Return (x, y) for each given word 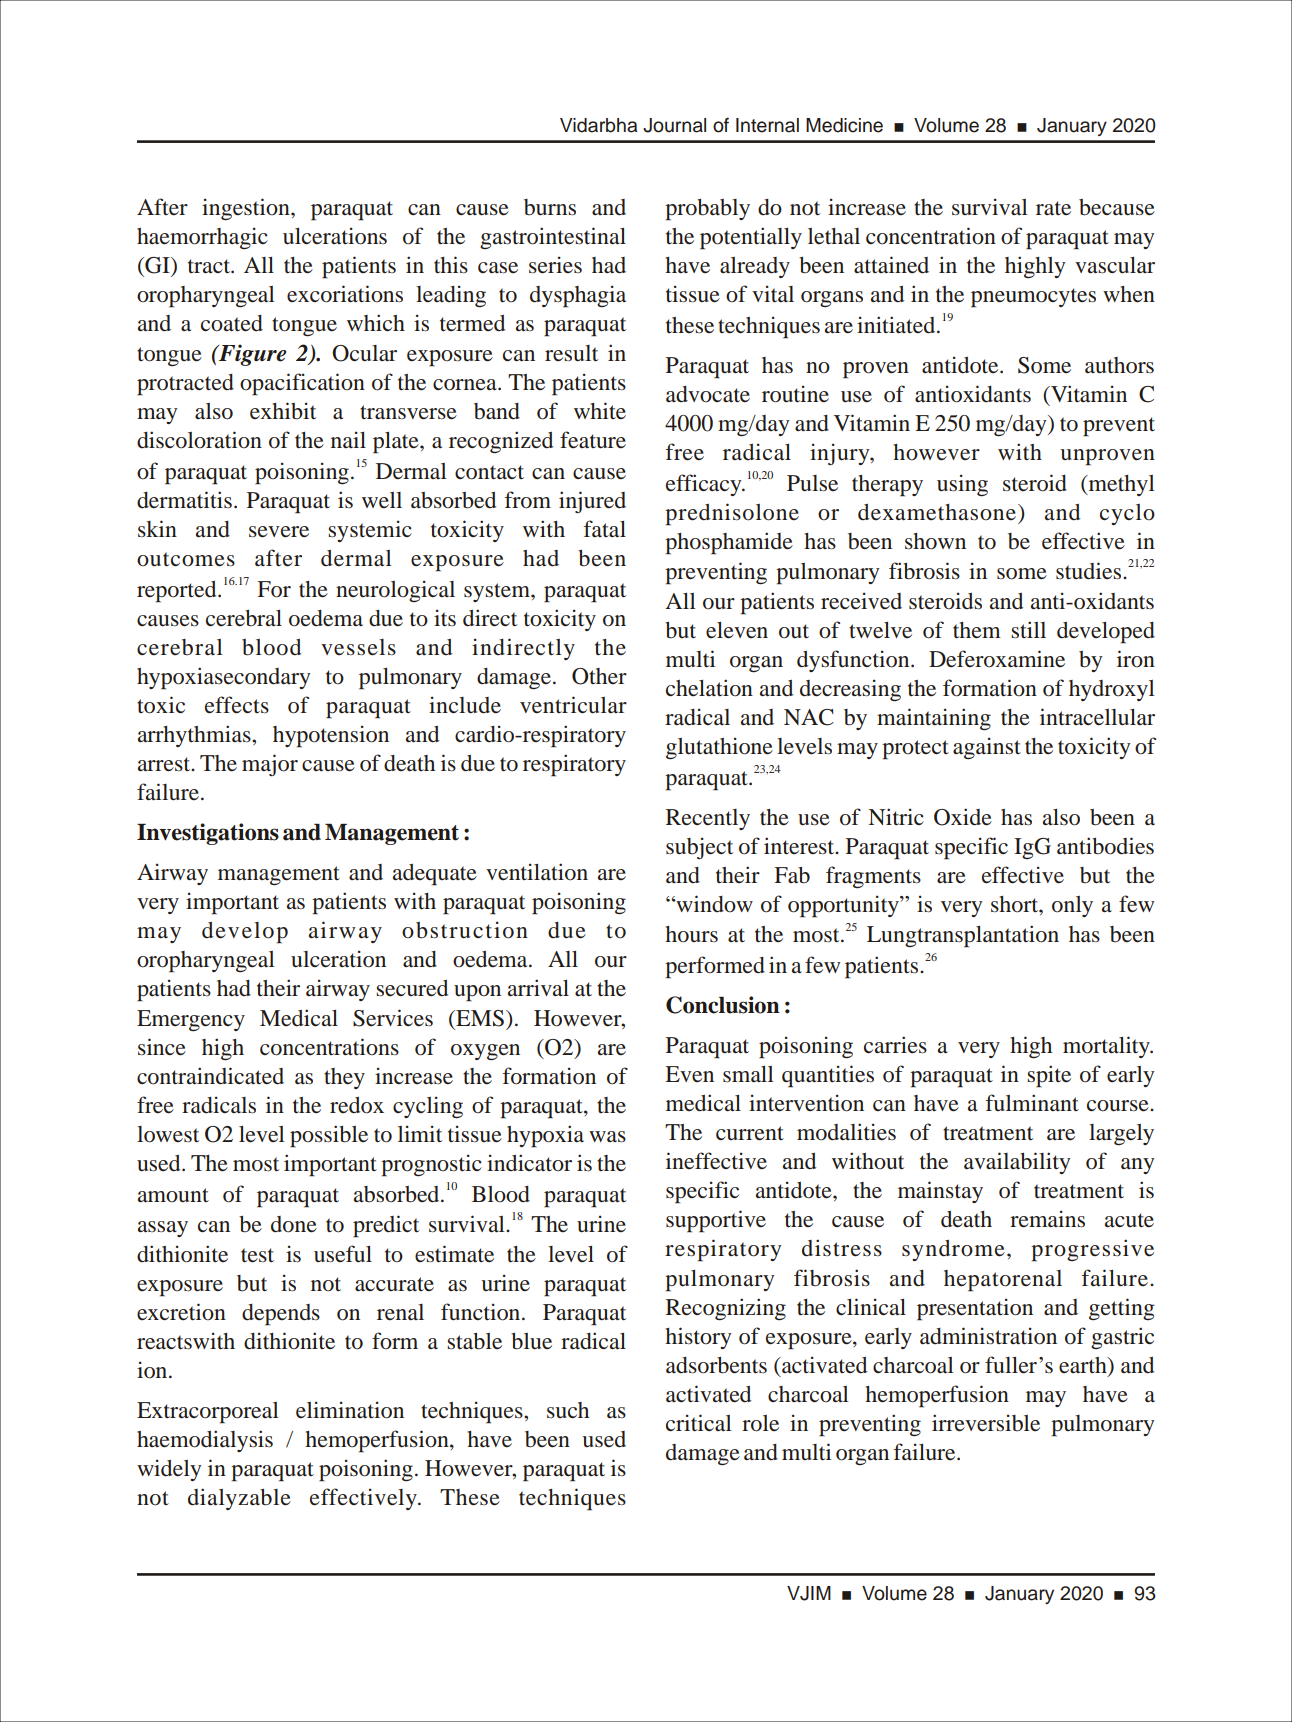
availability (1017, 1163)
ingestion (247, 209)
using (962, 485)
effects (237, 705)
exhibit (283, 411)
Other (599, 676)
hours (691, 934)
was (607, 1136)
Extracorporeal (208, 1413)
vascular (1115, 265)
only (1072, 906)
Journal (674, 125)
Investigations (208, 834)
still (1028, 630)
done (294, 1224)
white (600, 411)
